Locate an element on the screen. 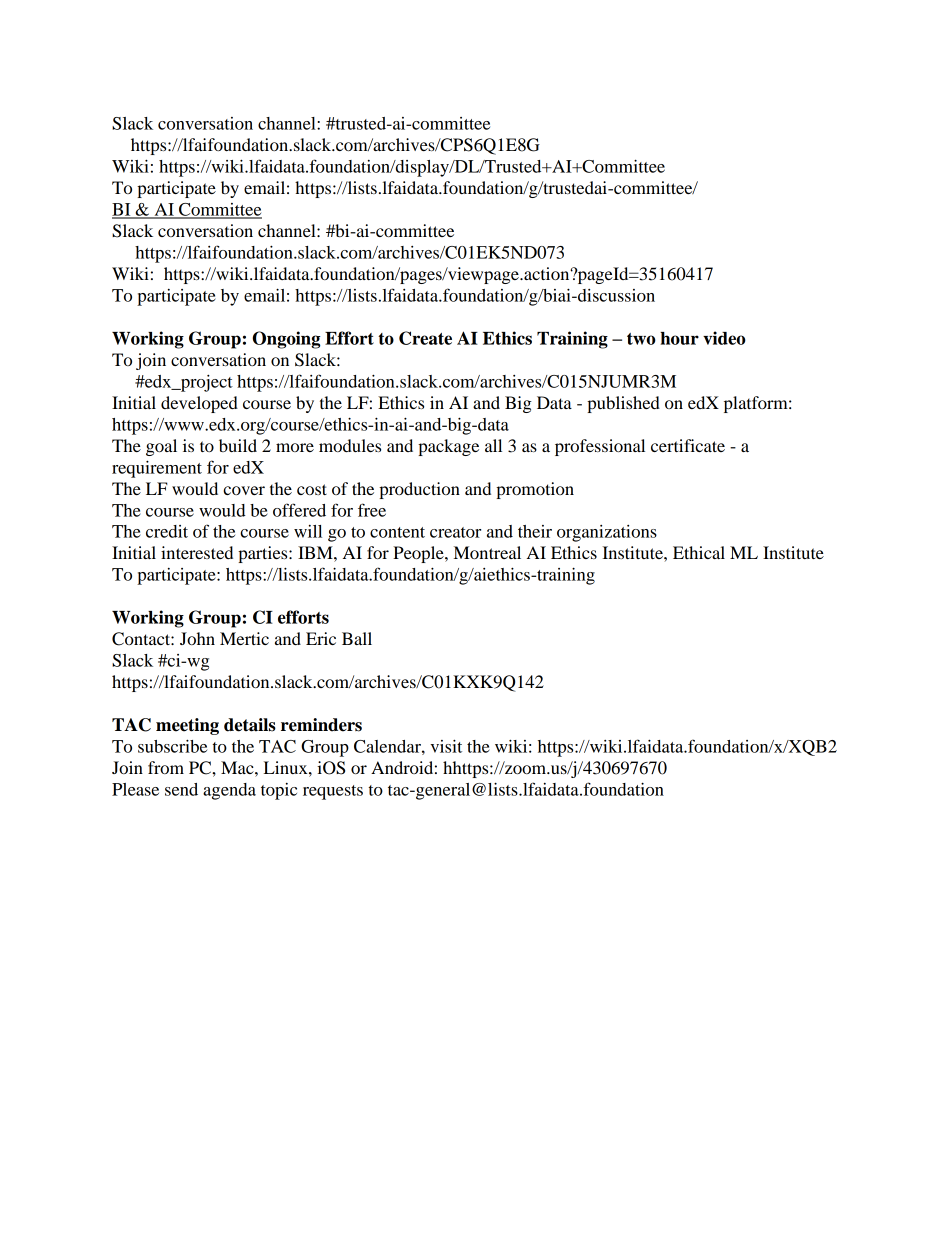 This screenshot has width=952, height=1233. Create is located at coordinates (425, 338).
